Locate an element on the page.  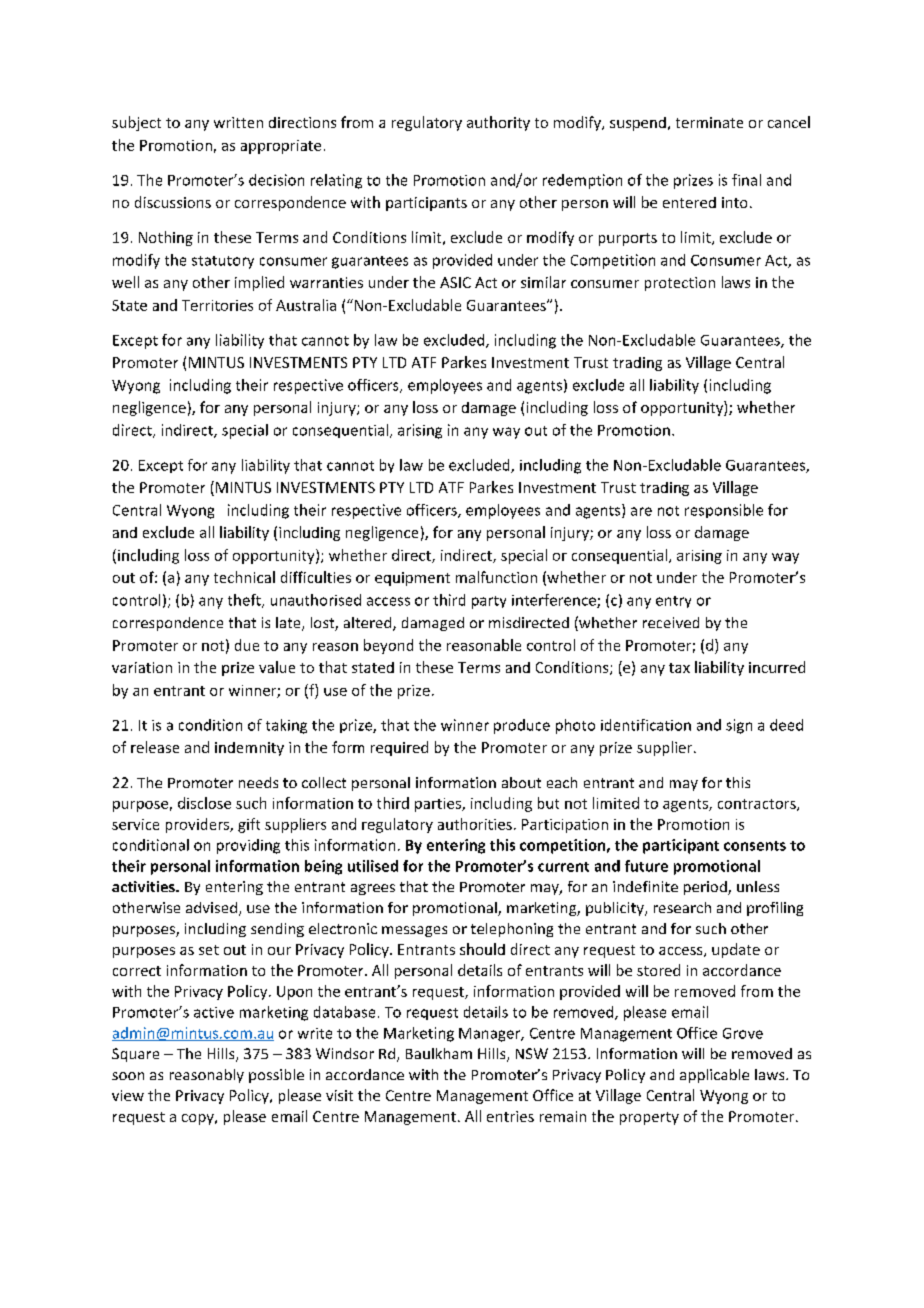
protection is located at coordinates (680, 284).
